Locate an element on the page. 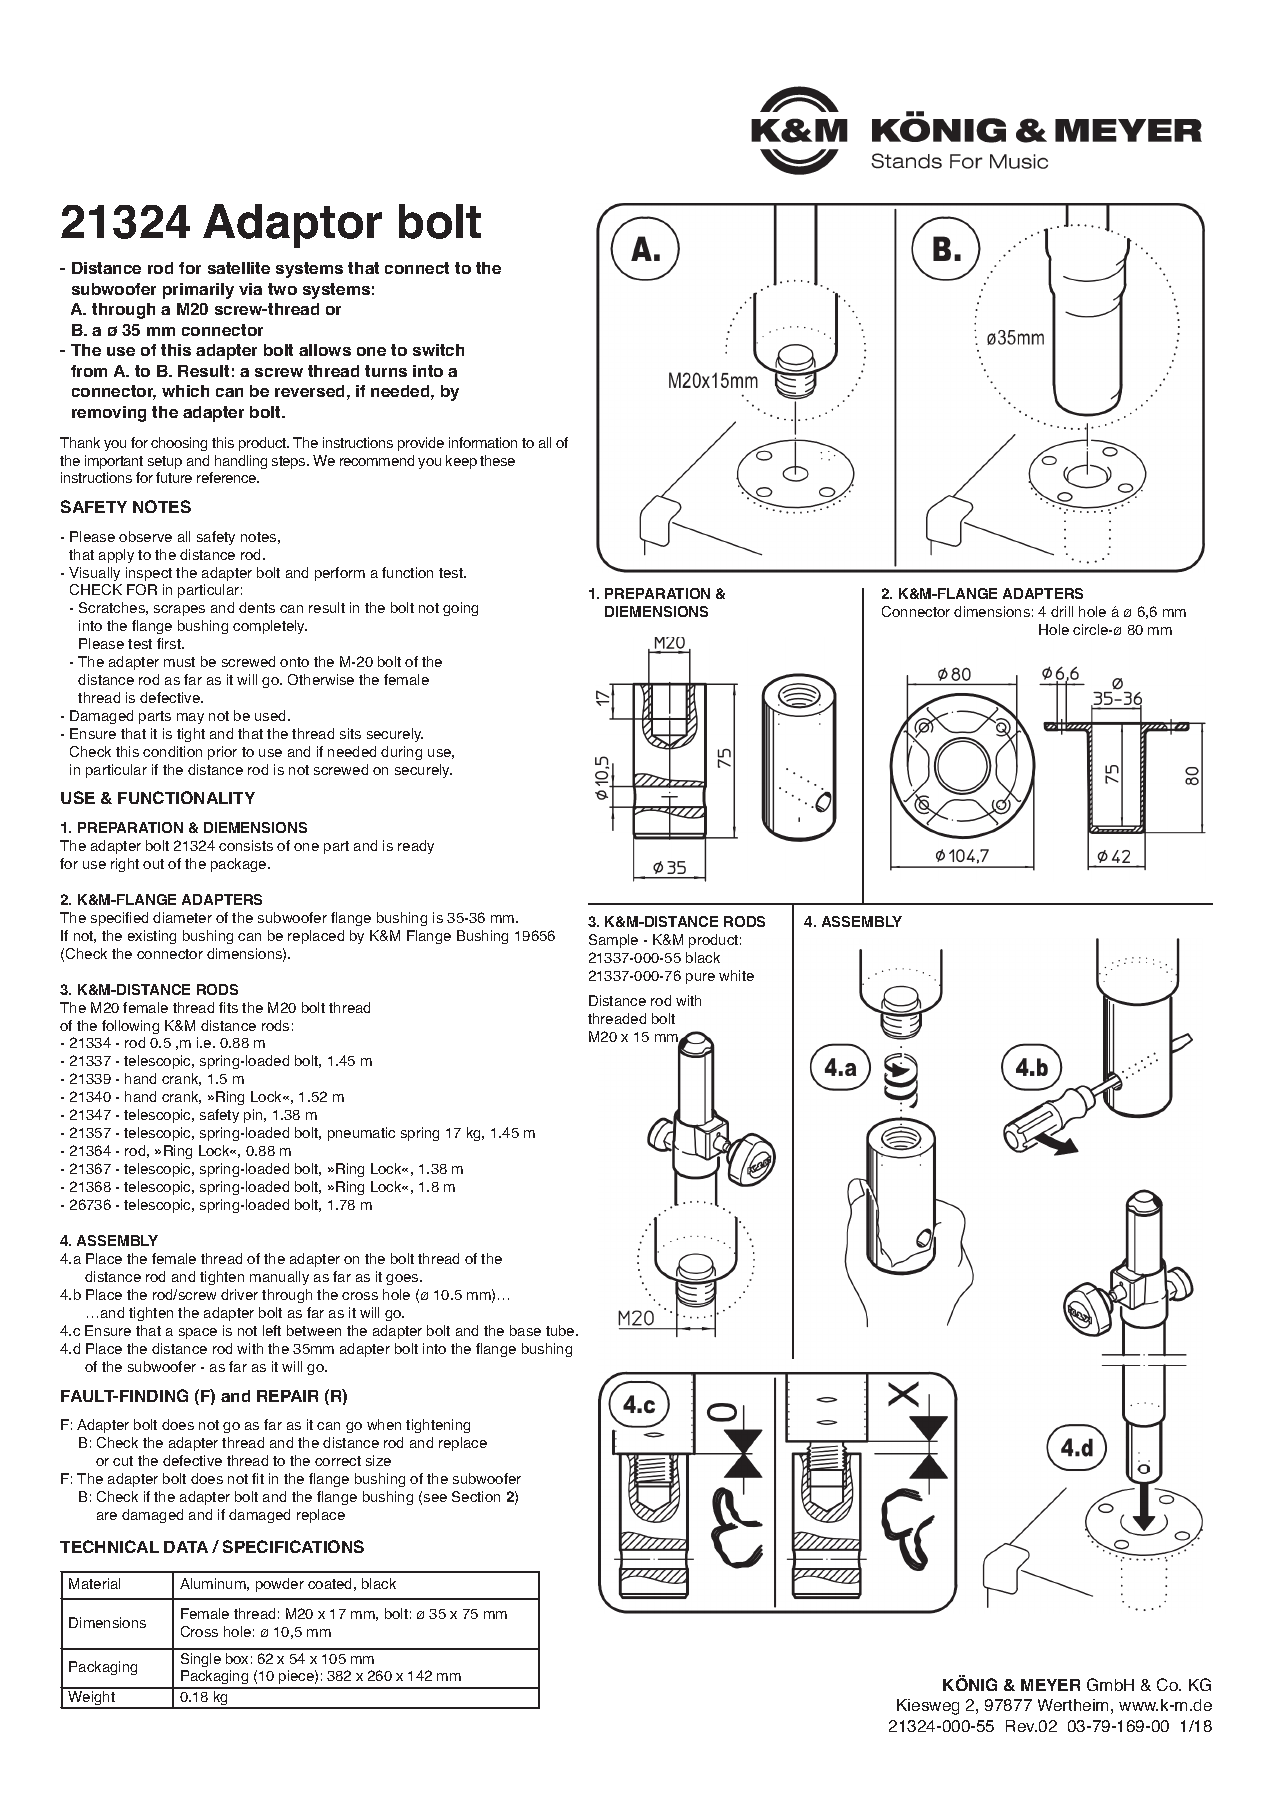 The image size is (1273, 1802). switch is located at coordinates (438, 350).
